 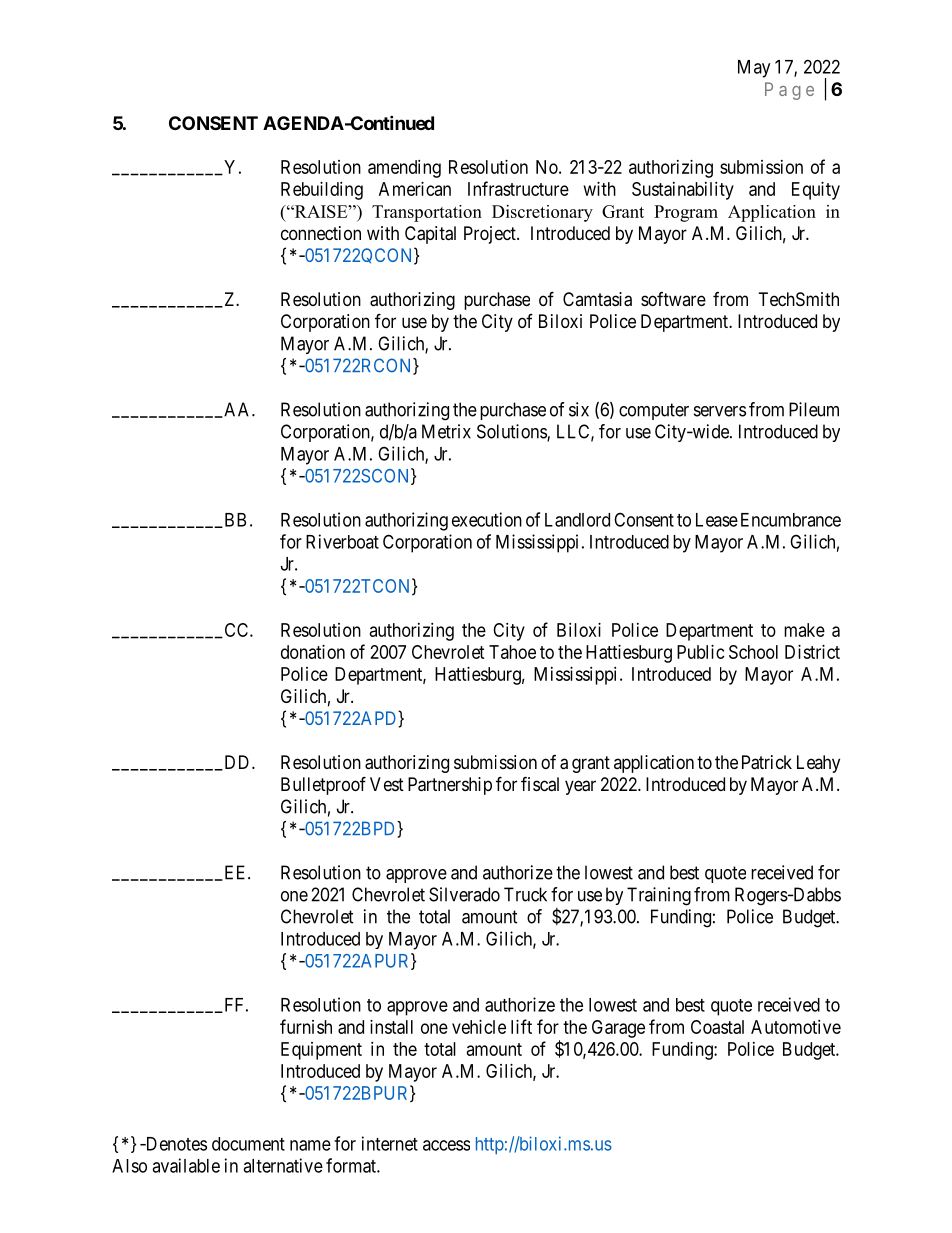 I want to click on Silverado, so click(x=464, y=894).
